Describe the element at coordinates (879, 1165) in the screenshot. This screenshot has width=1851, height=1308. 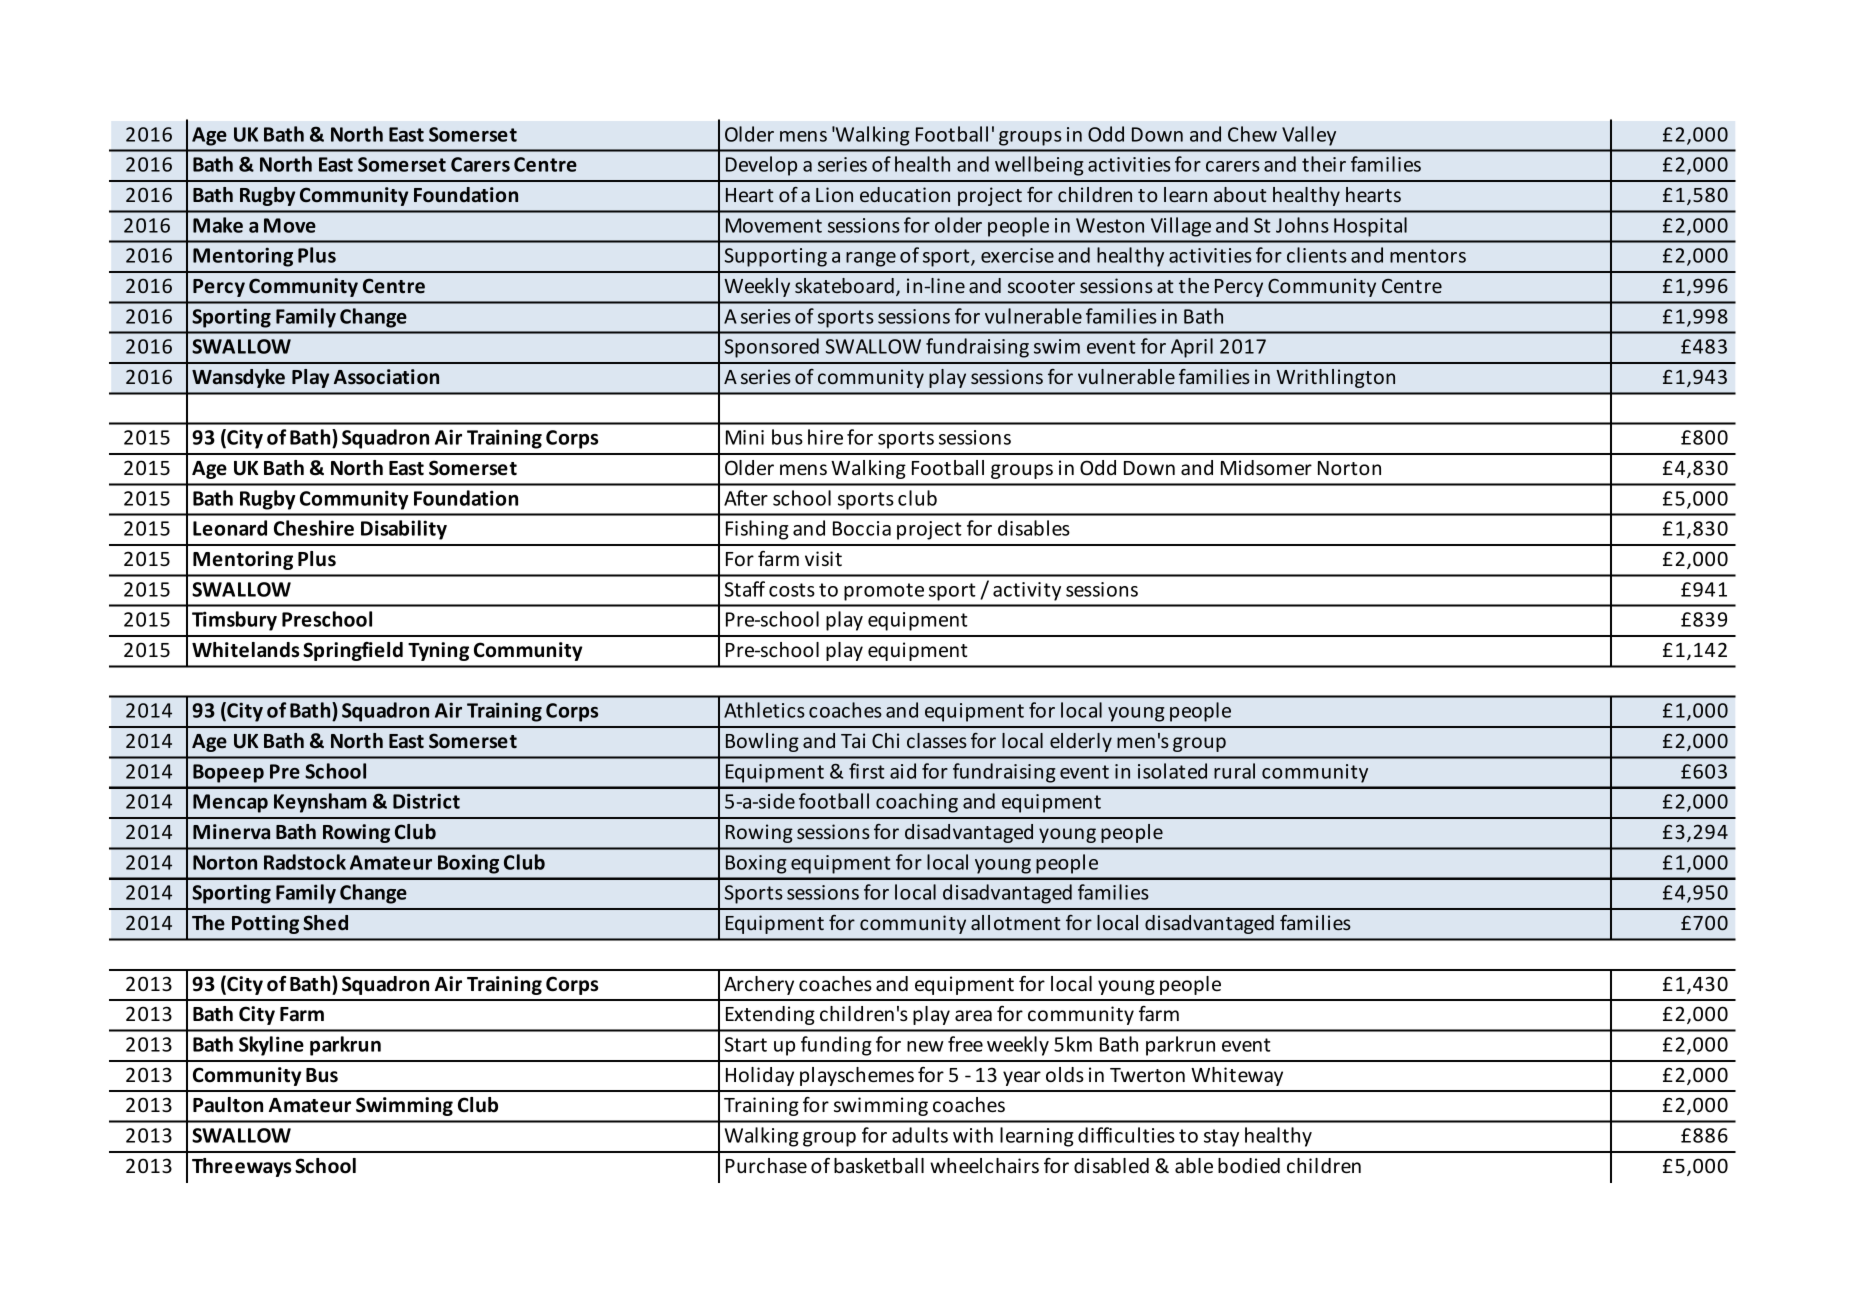
I see `basketball` at that location.
